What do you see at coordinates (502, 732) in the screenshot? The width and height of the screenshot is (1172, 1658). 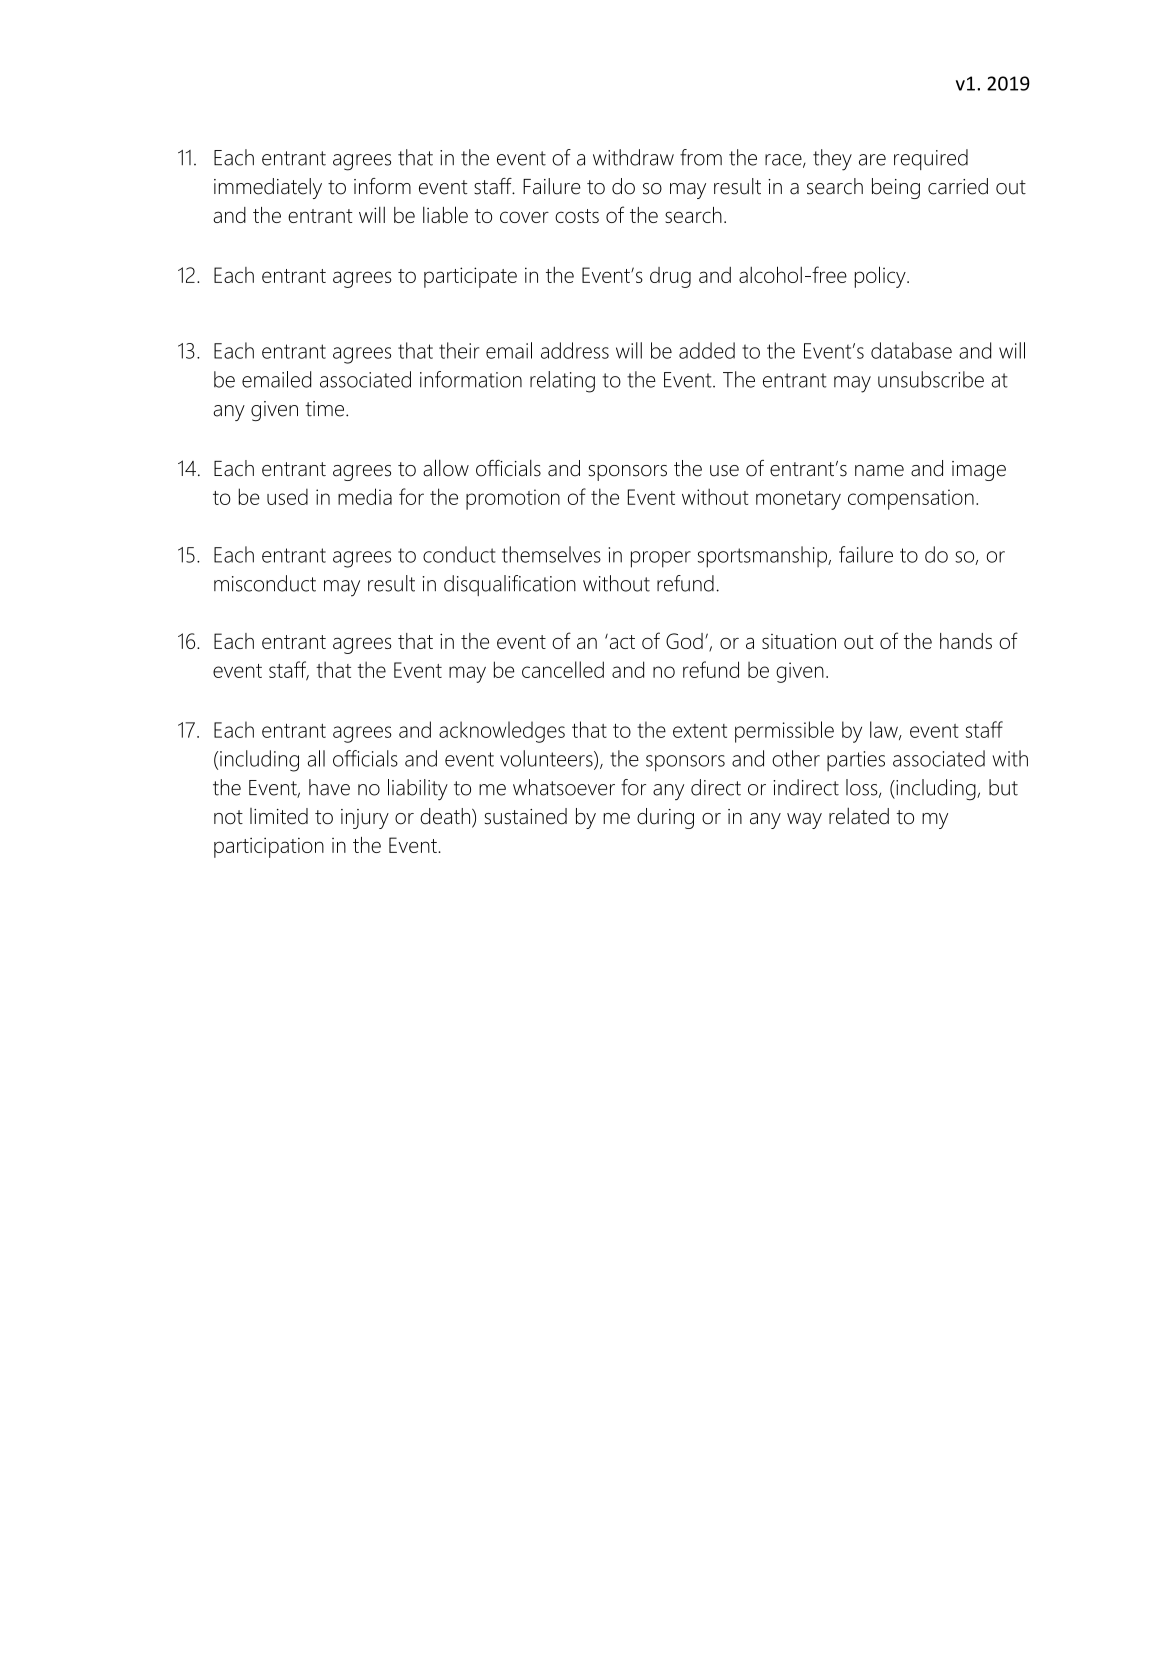 I see `acknowledges` at bounding box center [502, 732].
